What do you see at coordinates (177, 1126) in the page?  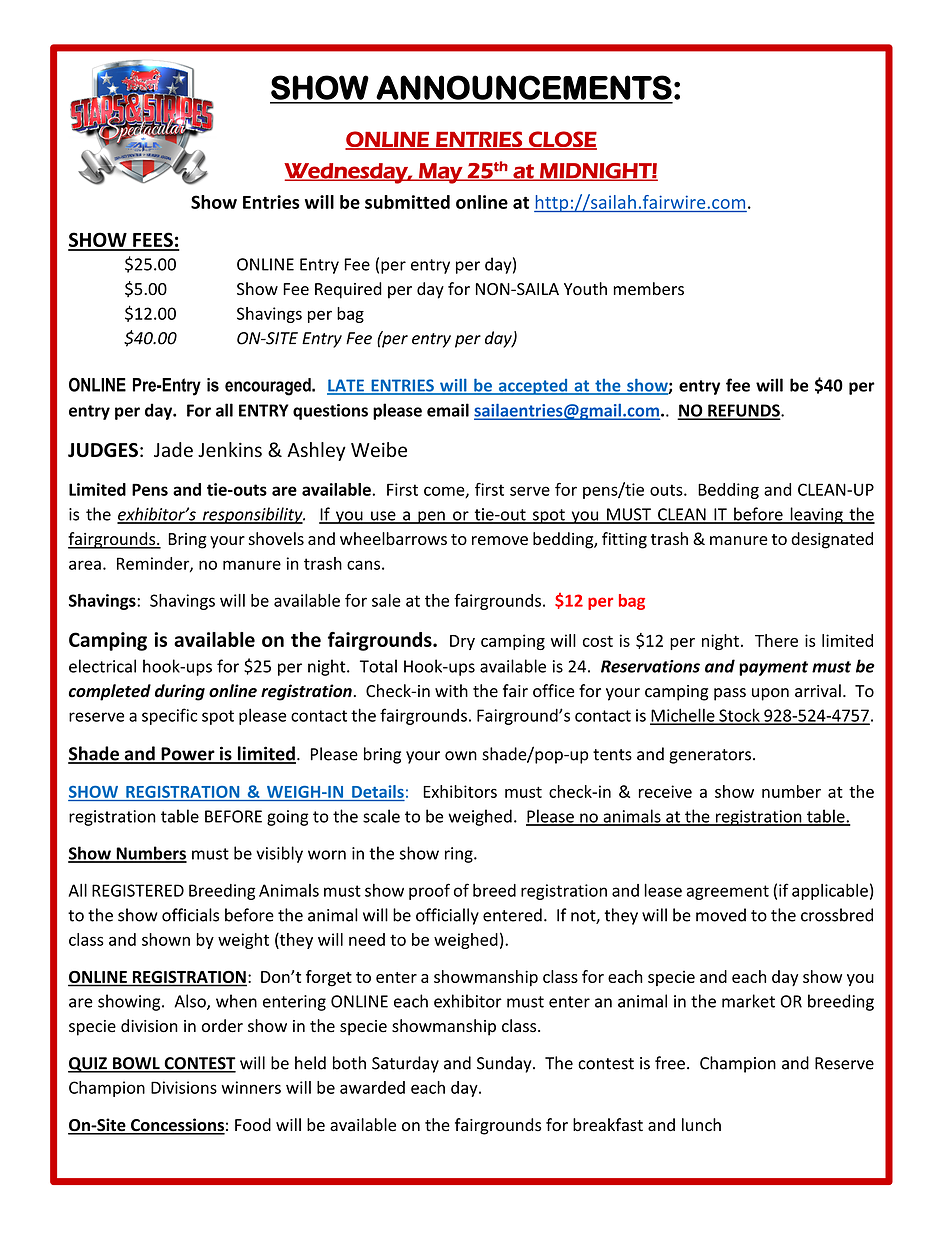 I see `Concessions` at bounding box center [177, 1126].
